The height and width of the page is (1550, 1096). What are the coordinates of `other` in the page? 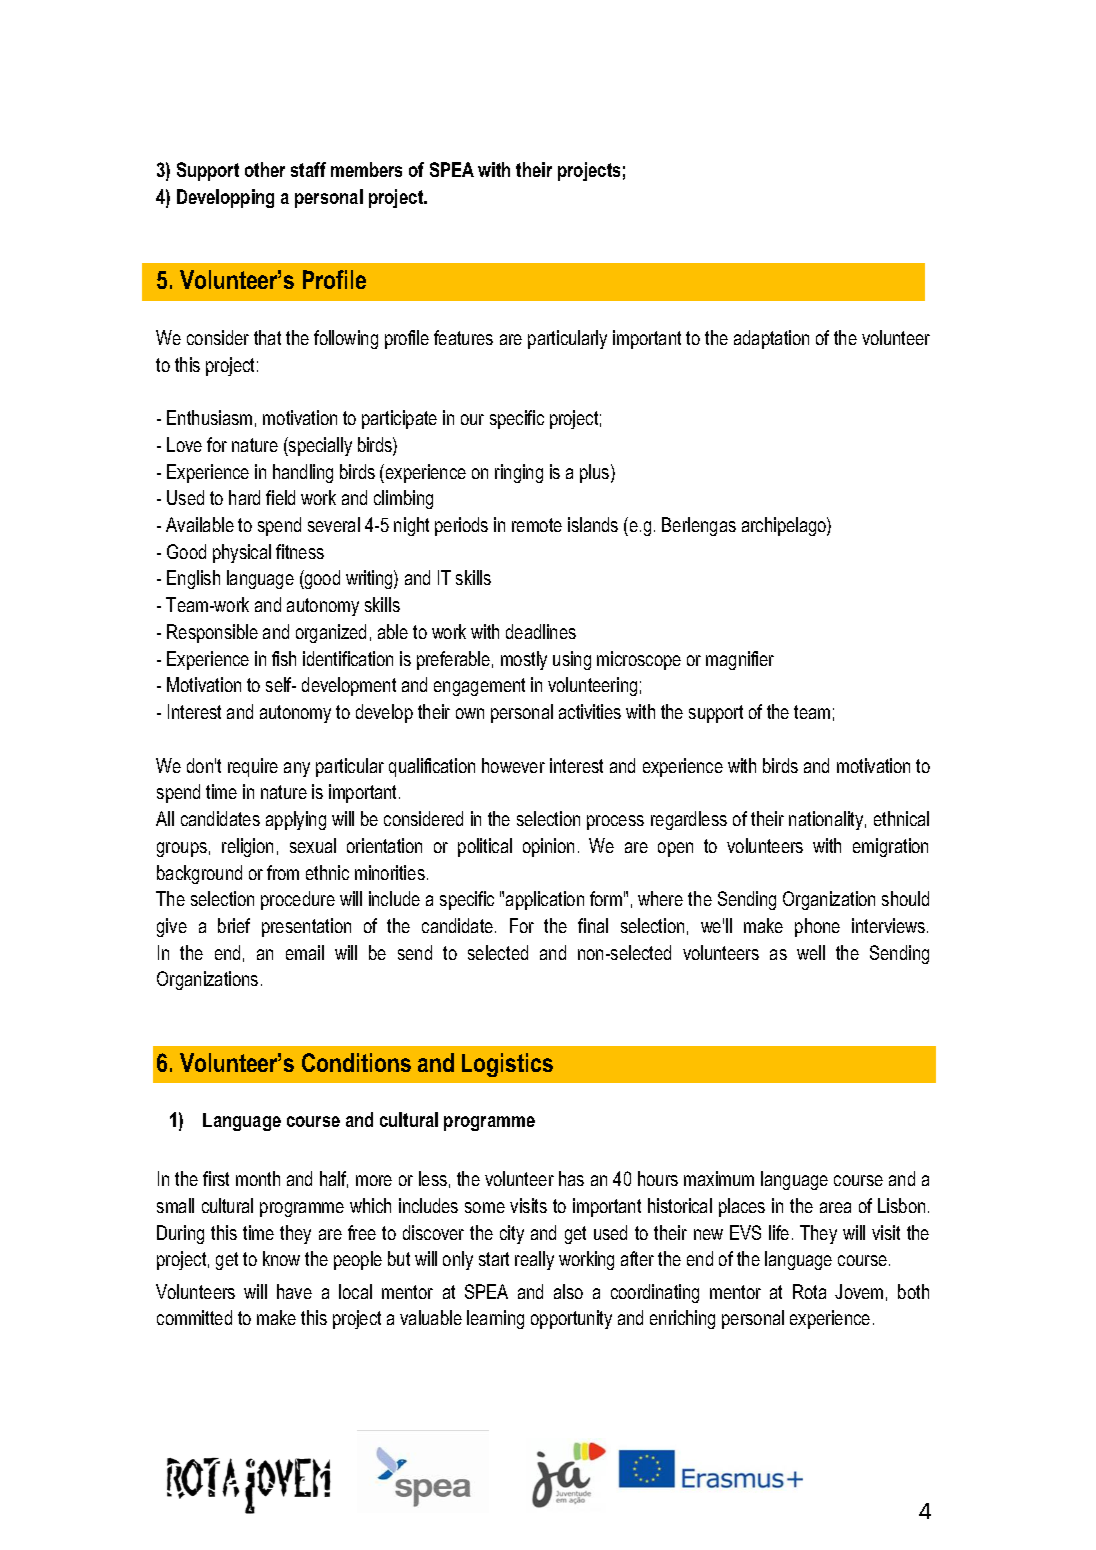 It's located at (265, 169).
